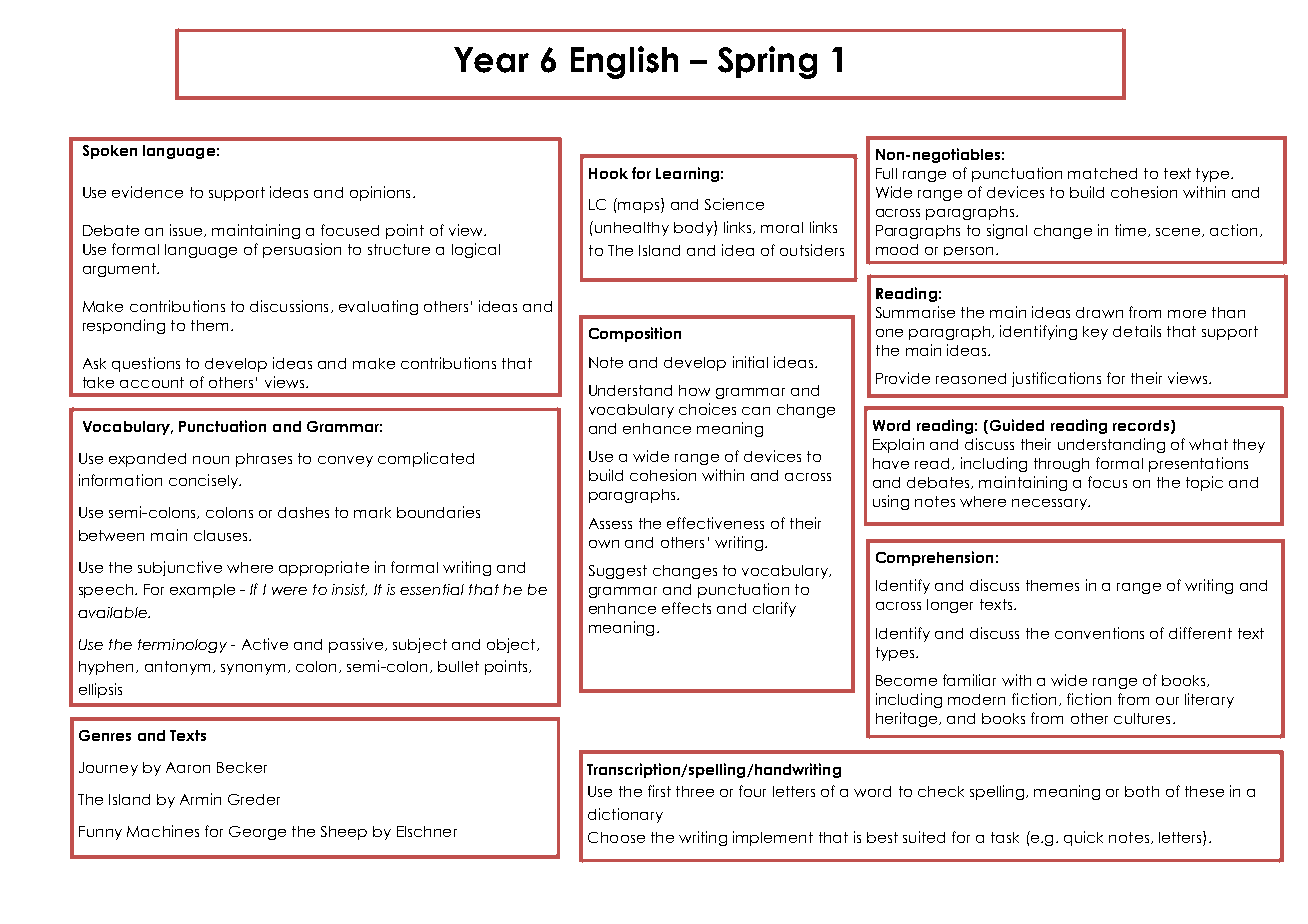 This document has width=1308, height=924. Describe the element at coordinates (625, 815) in the document. I see `dictionary` at that location.
